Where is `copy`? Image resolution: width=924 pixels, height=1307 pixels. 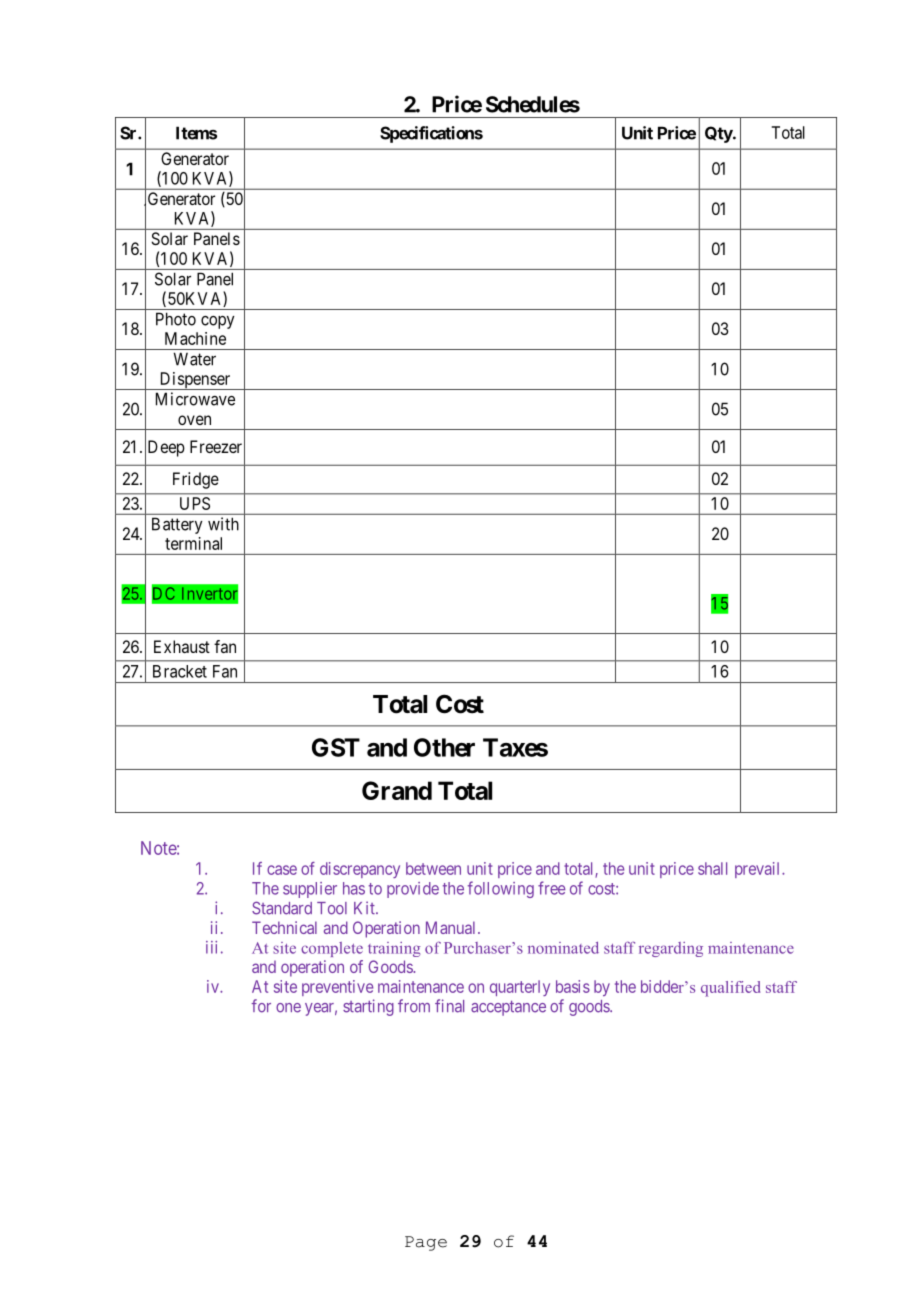 copy is located at coordinates (218, 322).
